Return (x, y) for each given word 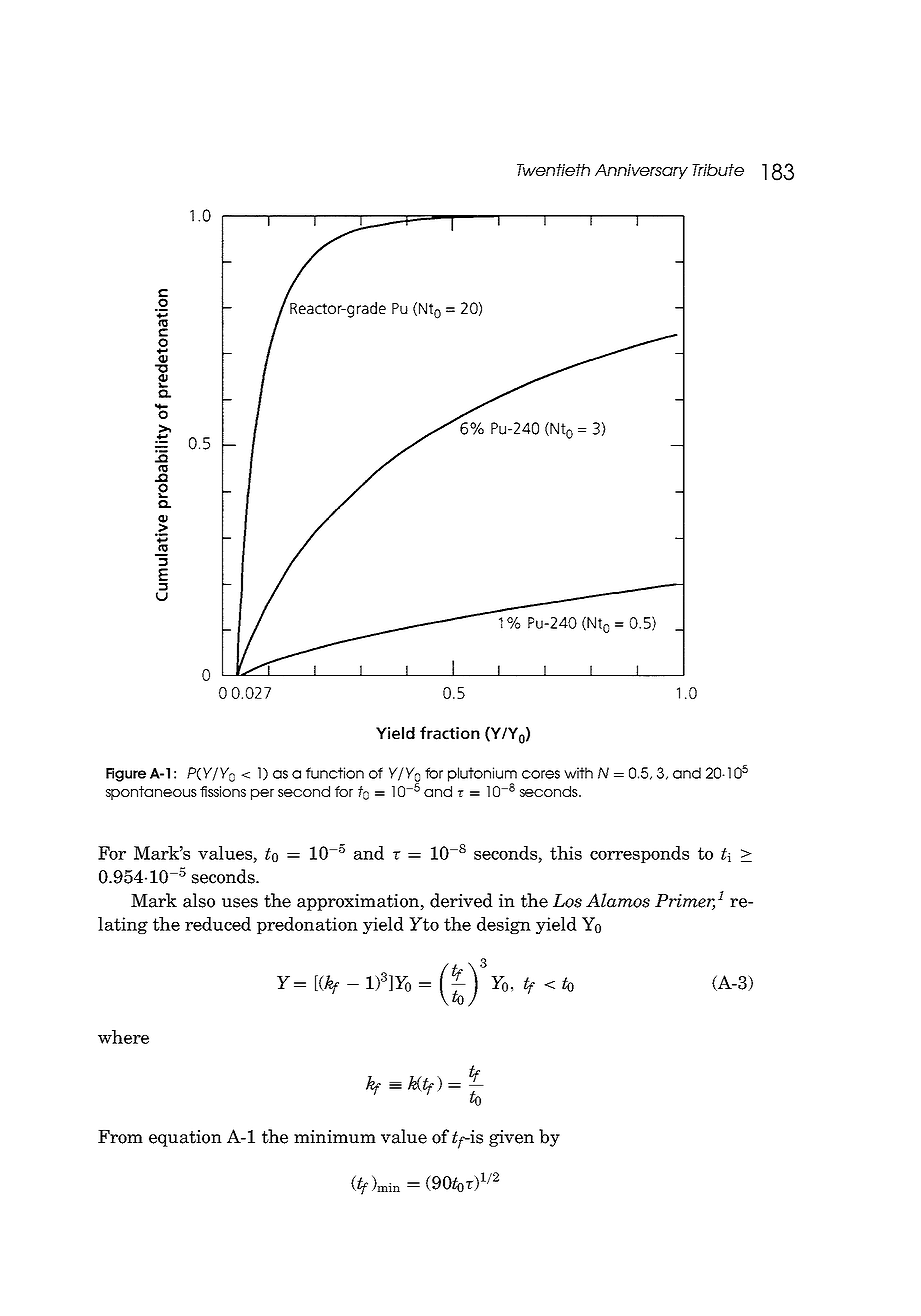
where (123, 1037)
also (199, 900)
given (511, 1138)
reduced (218, 924)
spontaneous (151, 793)
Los (567, 901)
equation (185, 1138)
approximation (359, 902)
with (578, 773)
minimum (335, 1137)
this (566, 853)
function (335, 773)
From (120, 1137)
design (504, 925)
